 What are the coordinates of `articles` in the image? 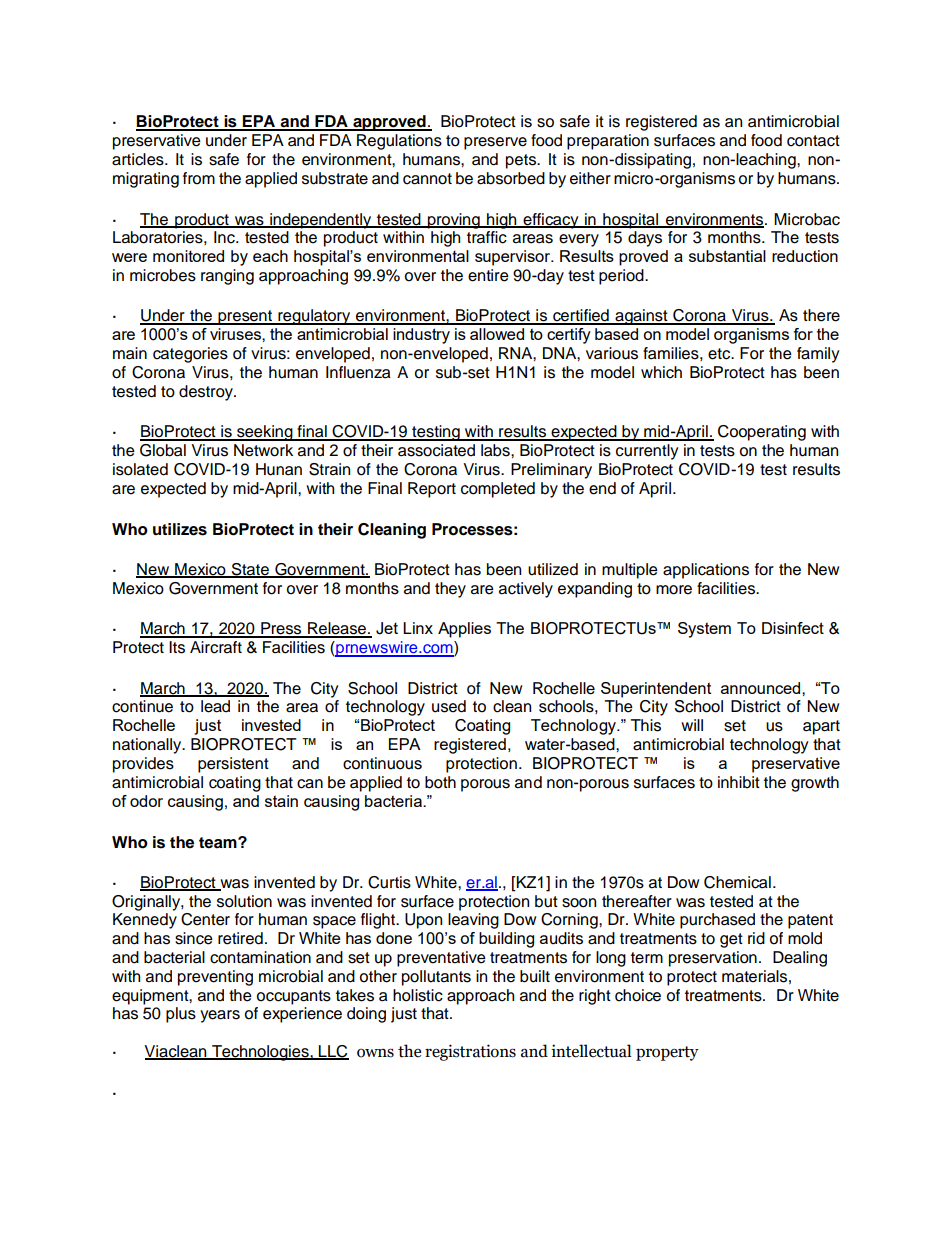 It's located at (139, 159).
